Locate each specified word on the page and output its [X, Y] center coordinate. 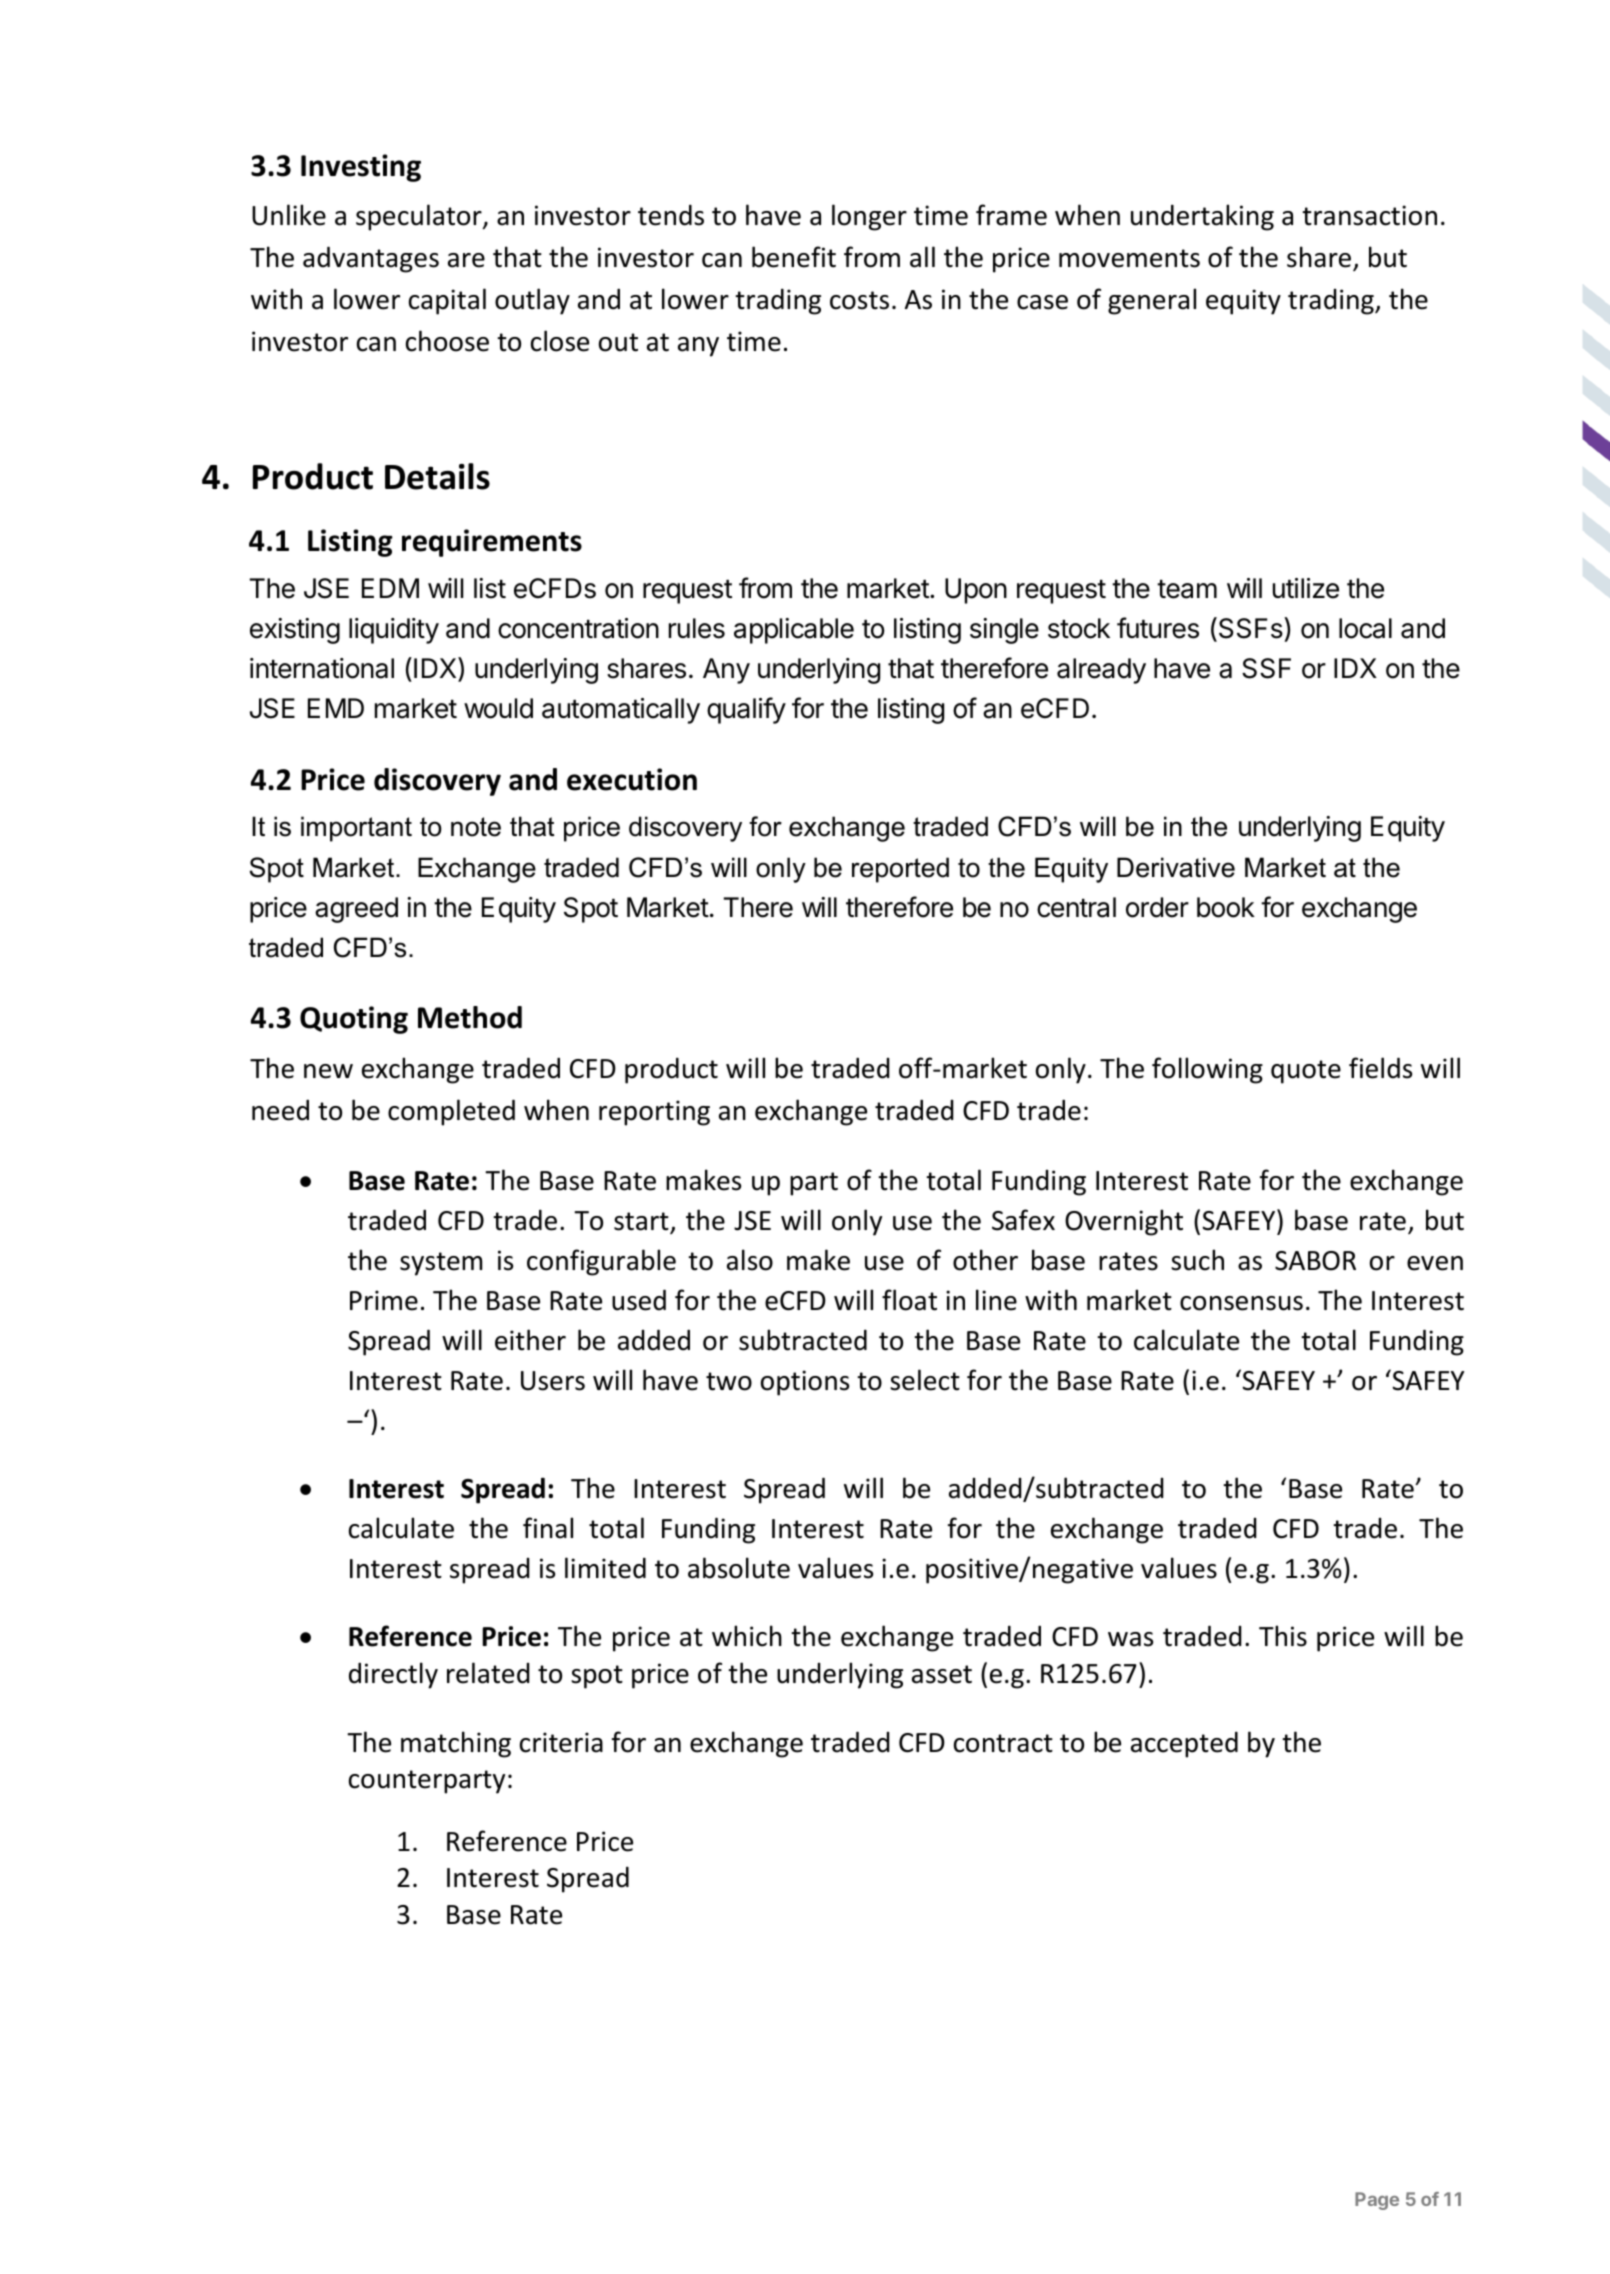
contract [1003, 1743]
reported [900, 870]
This [1283, 1636]
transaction [1369, 215]
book [1226, 907]
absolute [739, 1568]
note [476, 827]
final [548, 1528]
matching [456, 1744]
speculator [420, 217]
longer [869, 217]
